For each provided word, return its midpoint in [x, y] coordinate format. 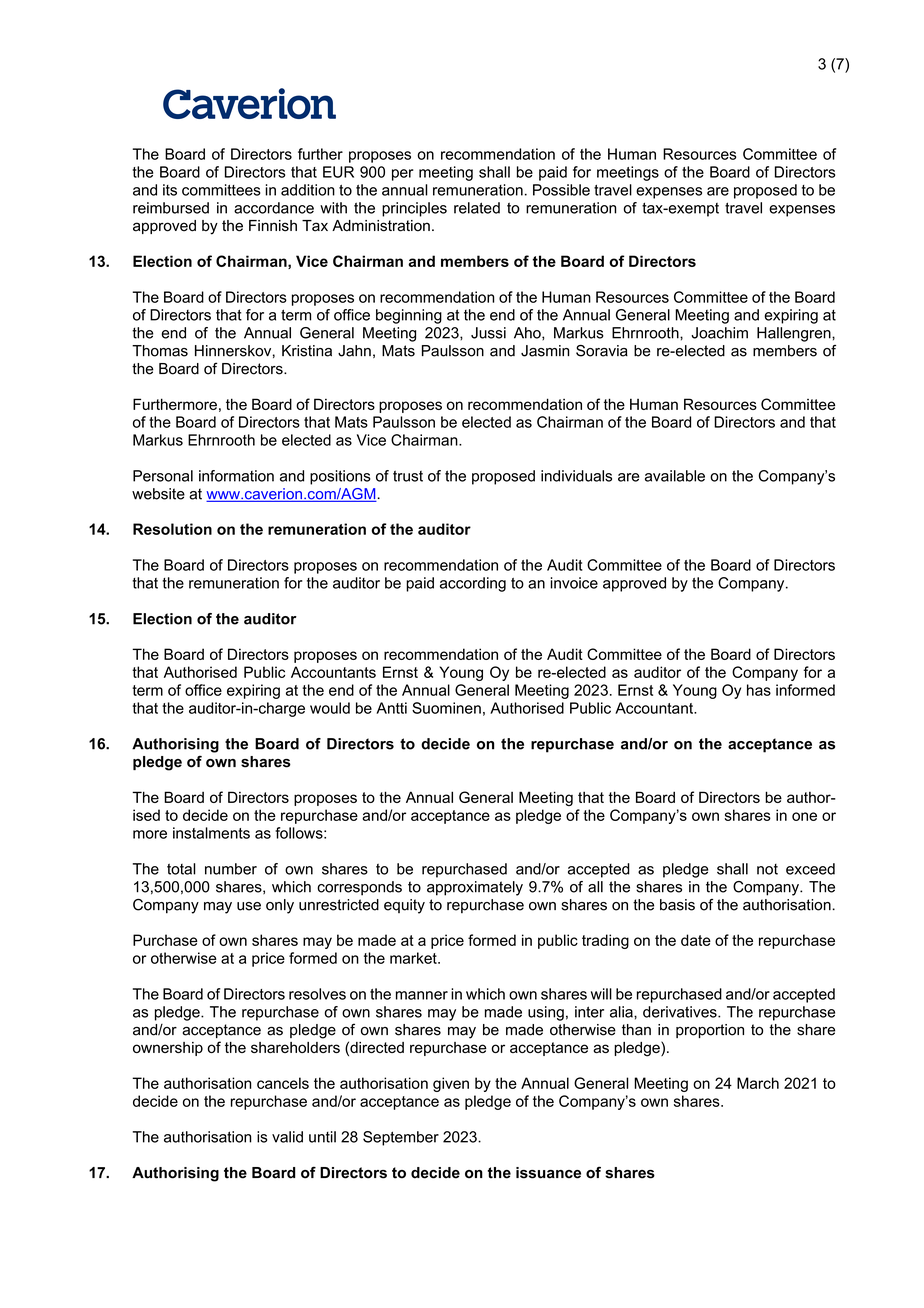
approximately [475, 888]
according [473, 584]
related [477, 208]
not [767, 869]
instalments [211, 833]
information [236, 476]
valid [287, 1137]
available [675, 476]
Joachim [719, 333]
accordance [274, 208]
